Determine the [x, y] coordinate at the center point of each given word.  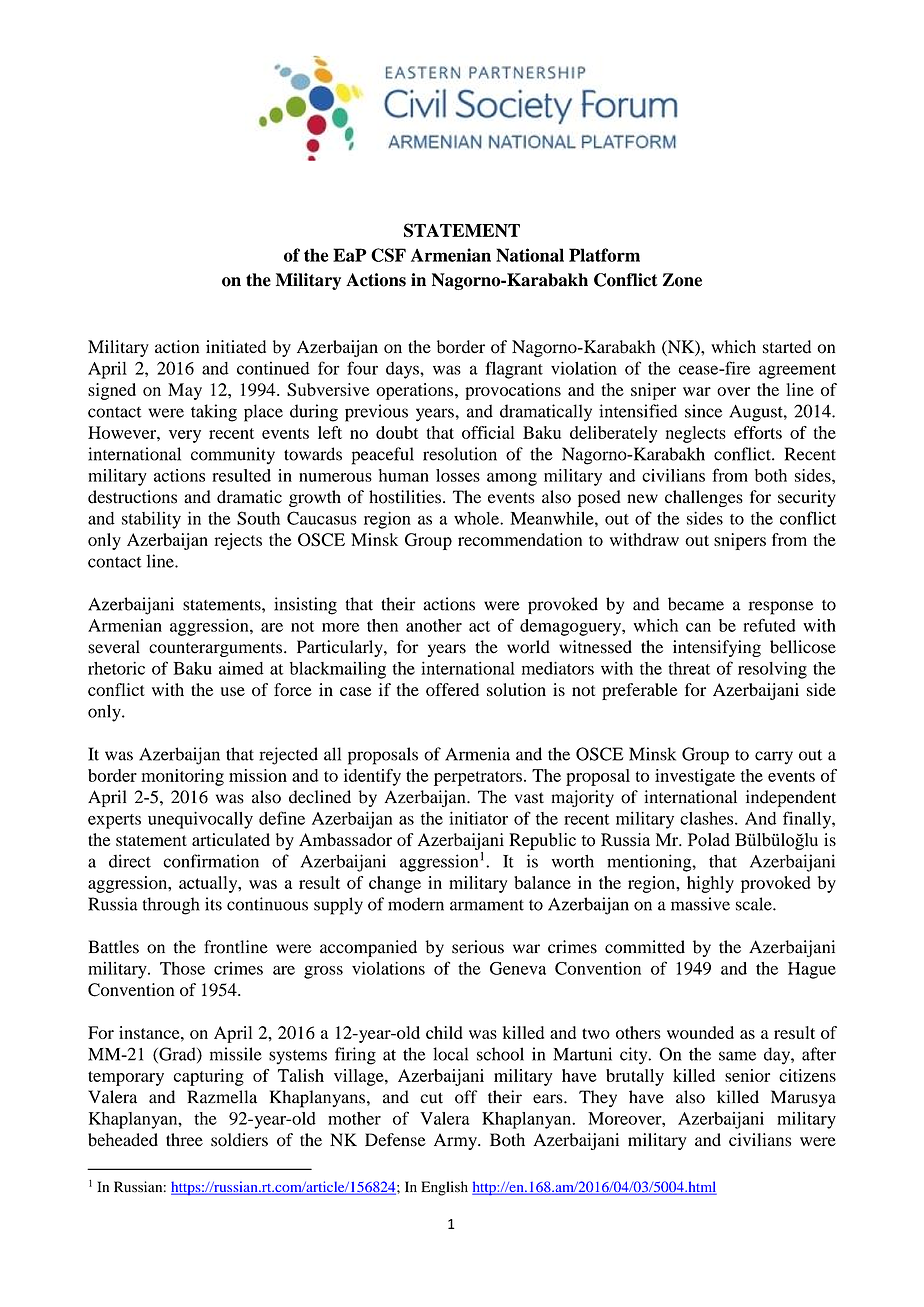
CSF [388, 255]
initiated [236, 347]
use [233, 691]
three [184, 1140]
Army [456, 1141]
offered [452, 689]
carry [774, 758]
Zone [682, 280]
